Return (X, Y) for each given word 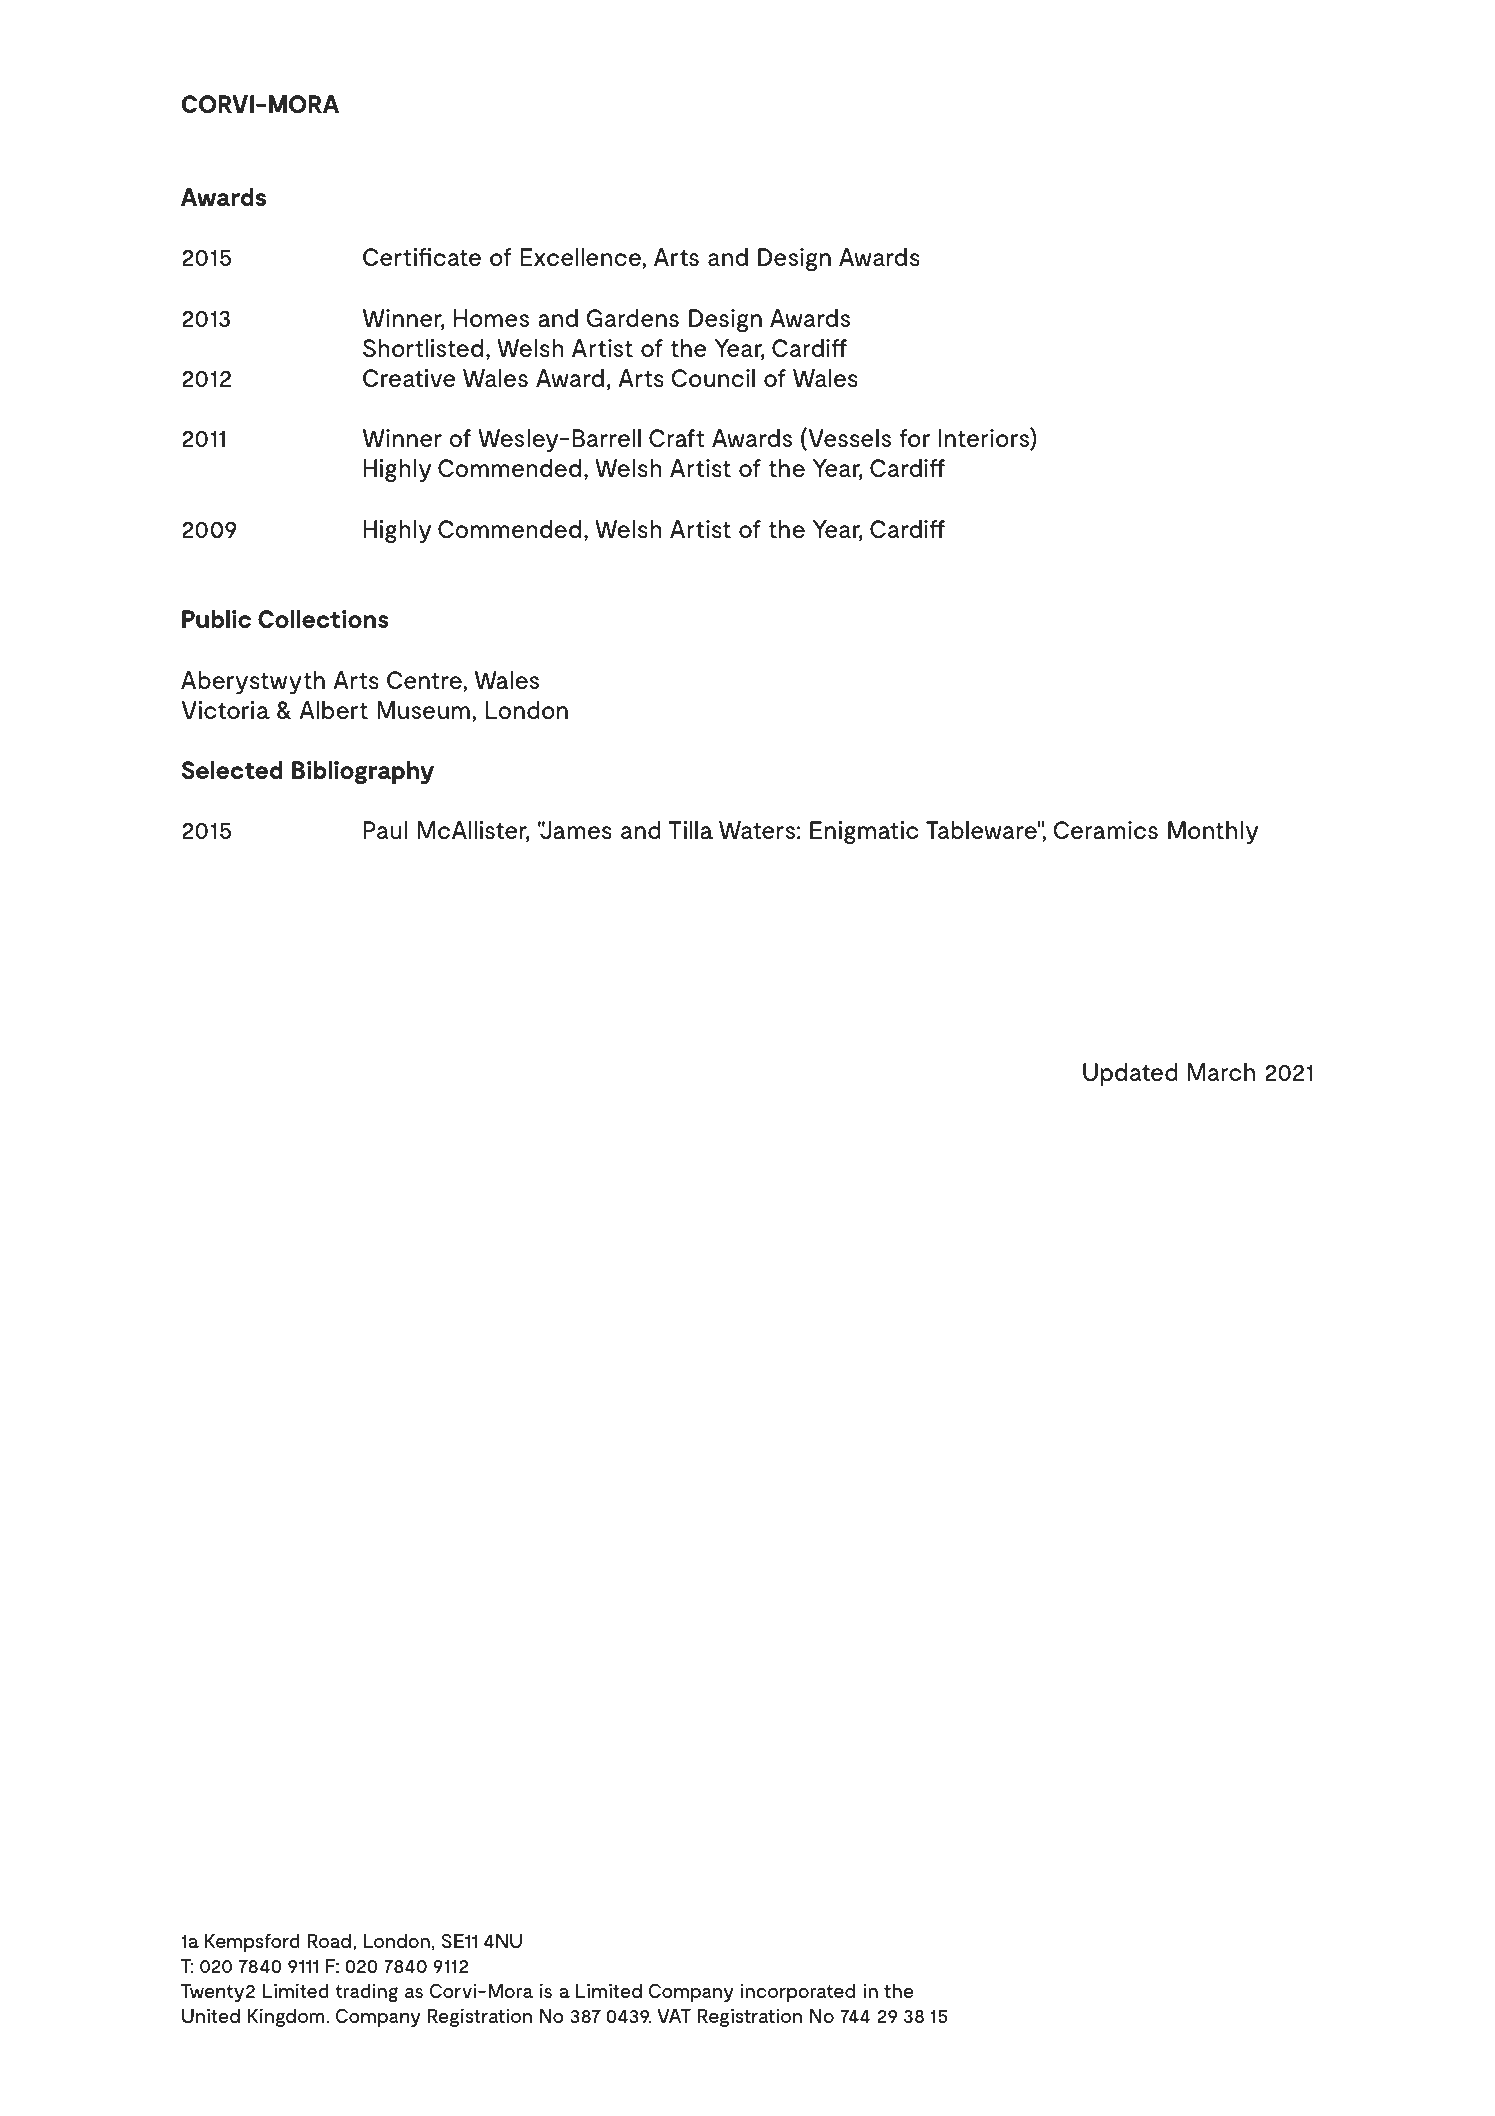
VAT (674, 2016)
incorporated (797, 1992)
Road (329, 1940)
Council (713, 378)
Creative (409, 378)
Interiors (985, 439)
